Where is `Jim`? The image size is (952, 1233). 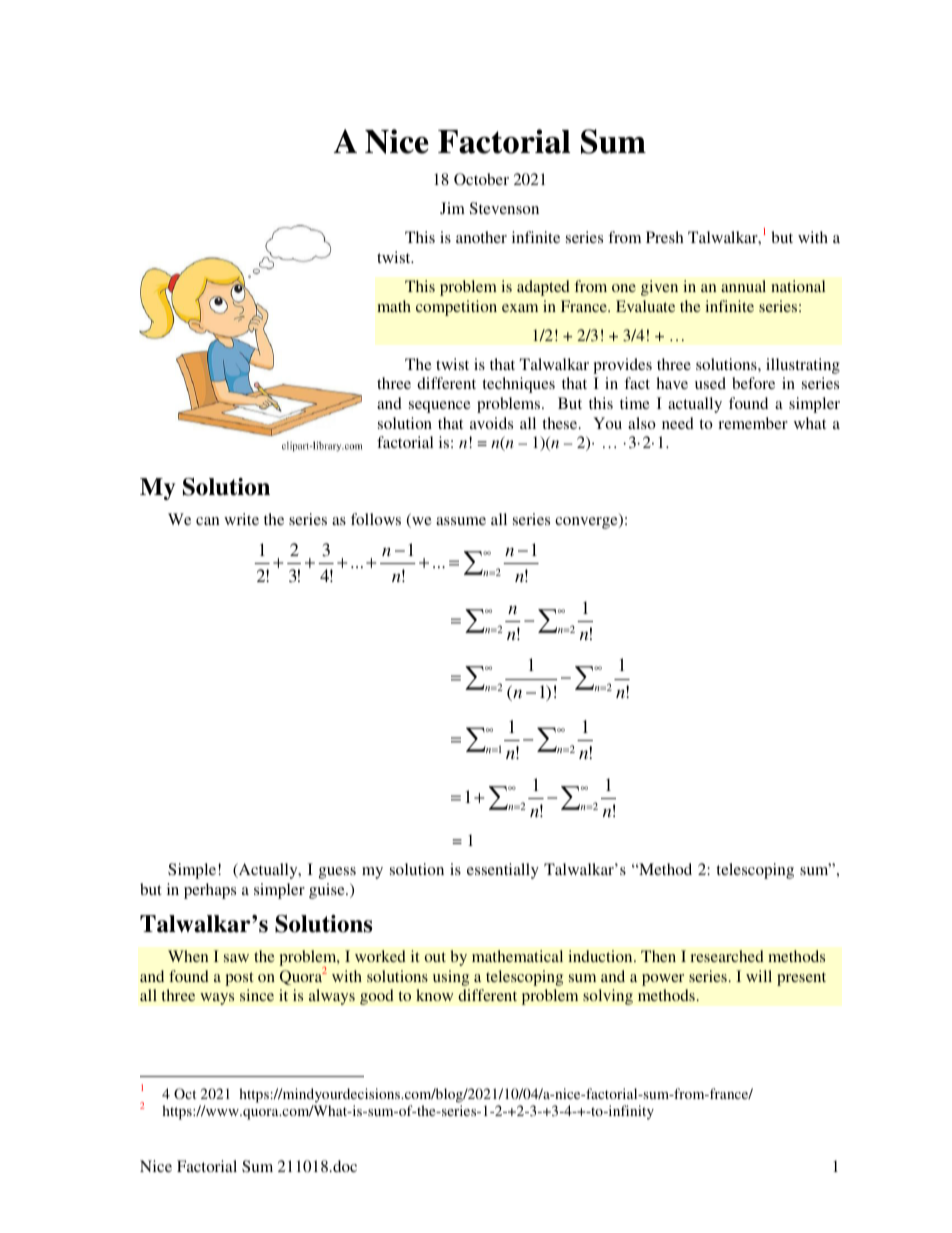 Jim is located at coordinates (452, 208).
